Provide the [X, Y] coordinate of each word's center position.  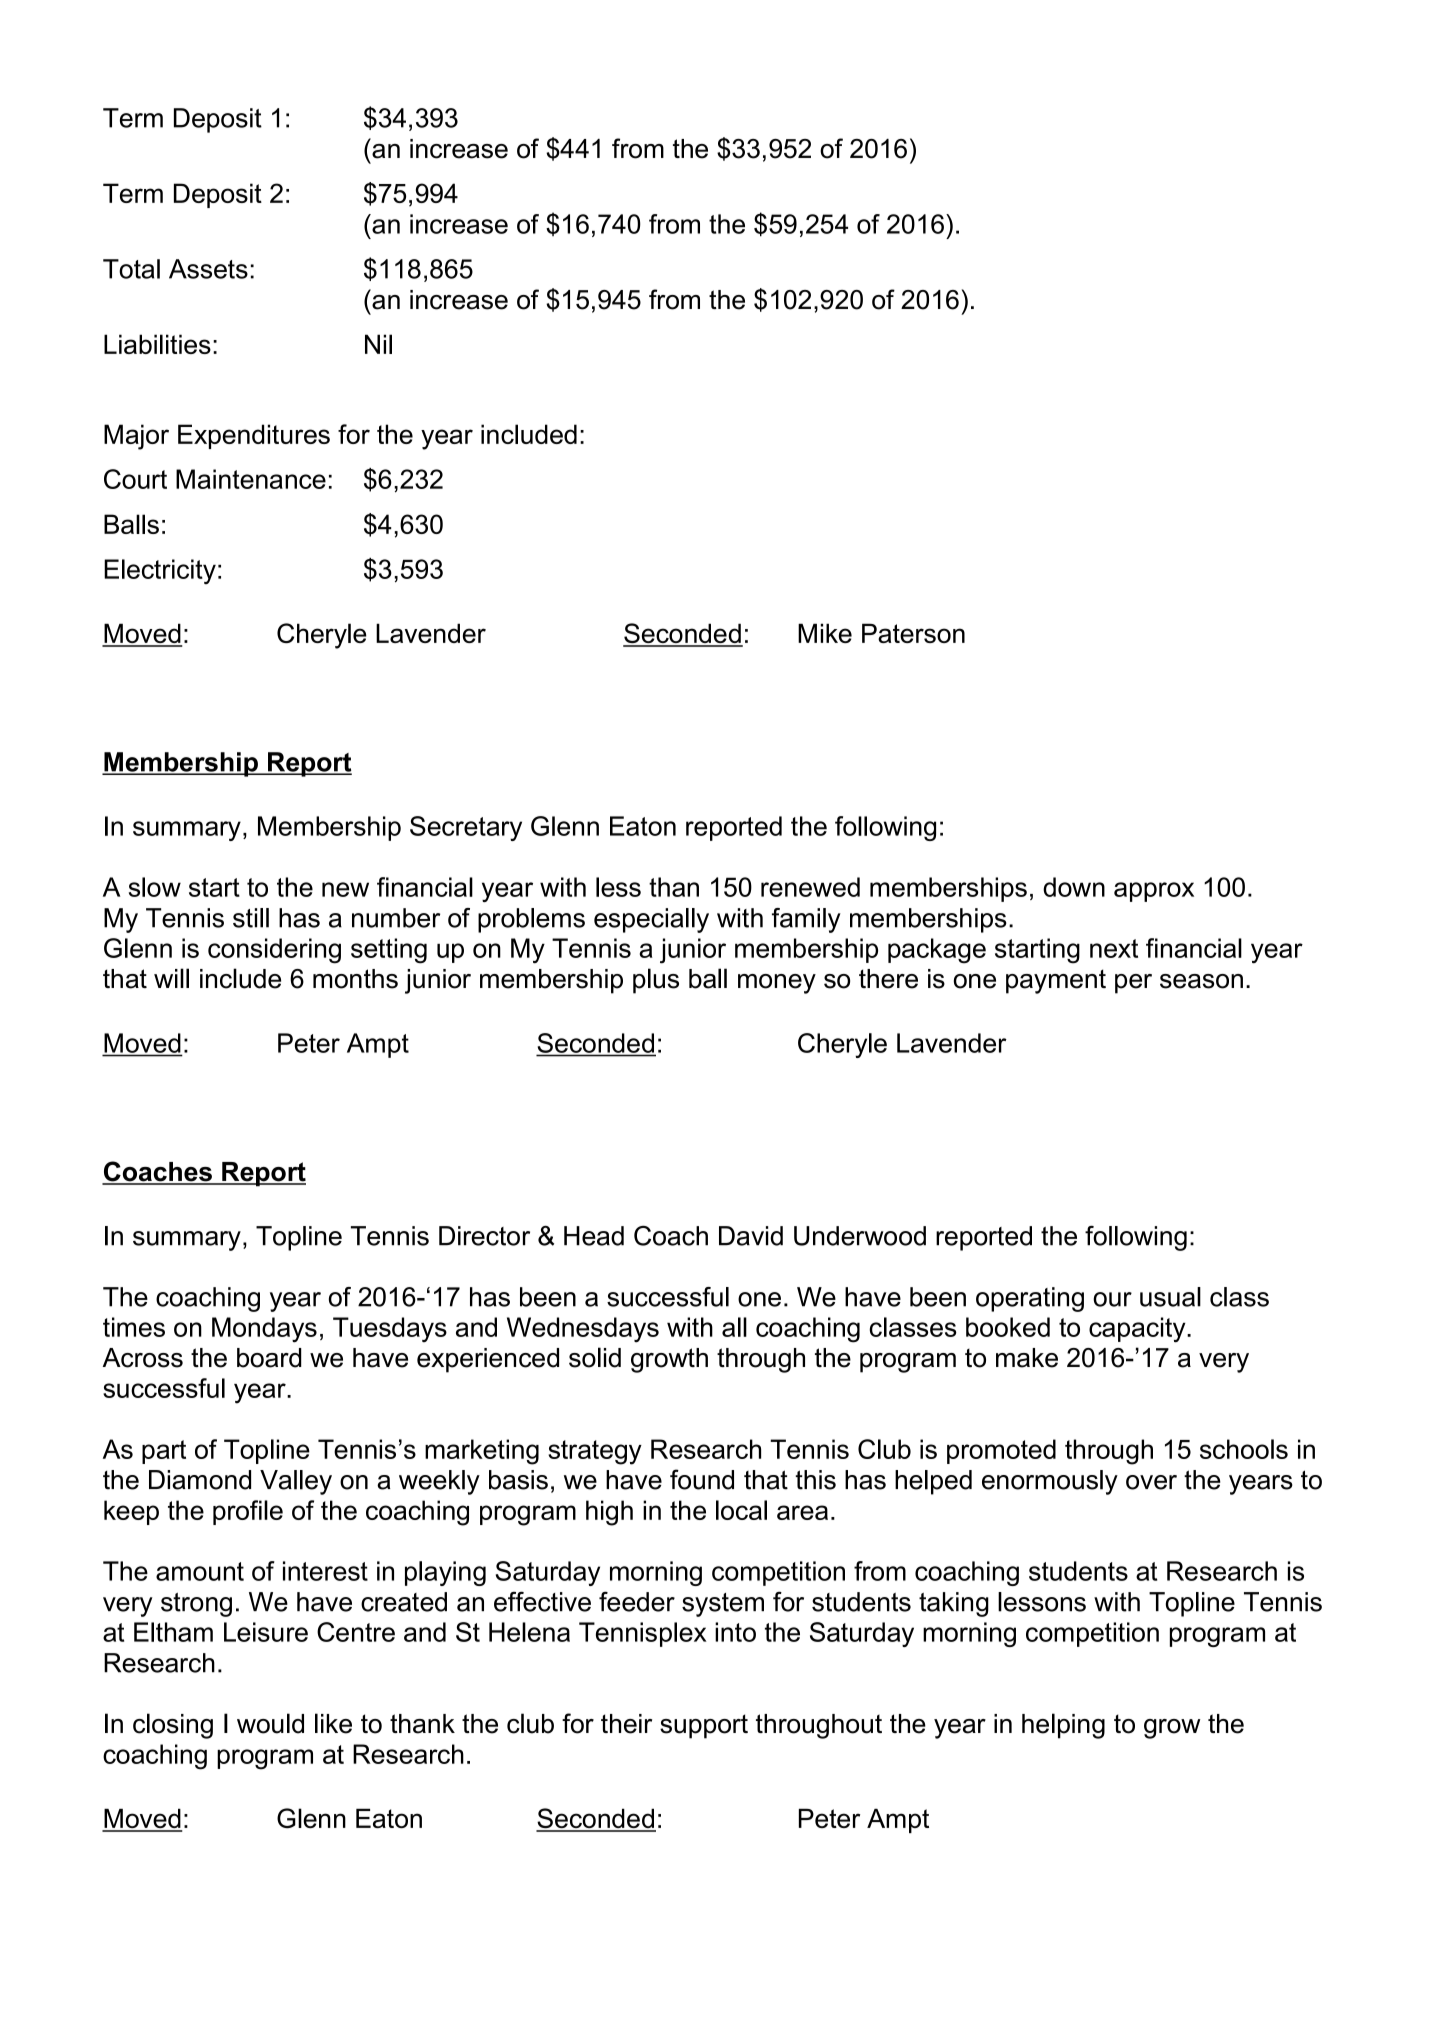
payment [1056, 981]
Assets [208, 269]
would [270, 1723]
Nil [378, 344]
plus [656, 981]
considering [274, 951]
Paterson [913, 633]
